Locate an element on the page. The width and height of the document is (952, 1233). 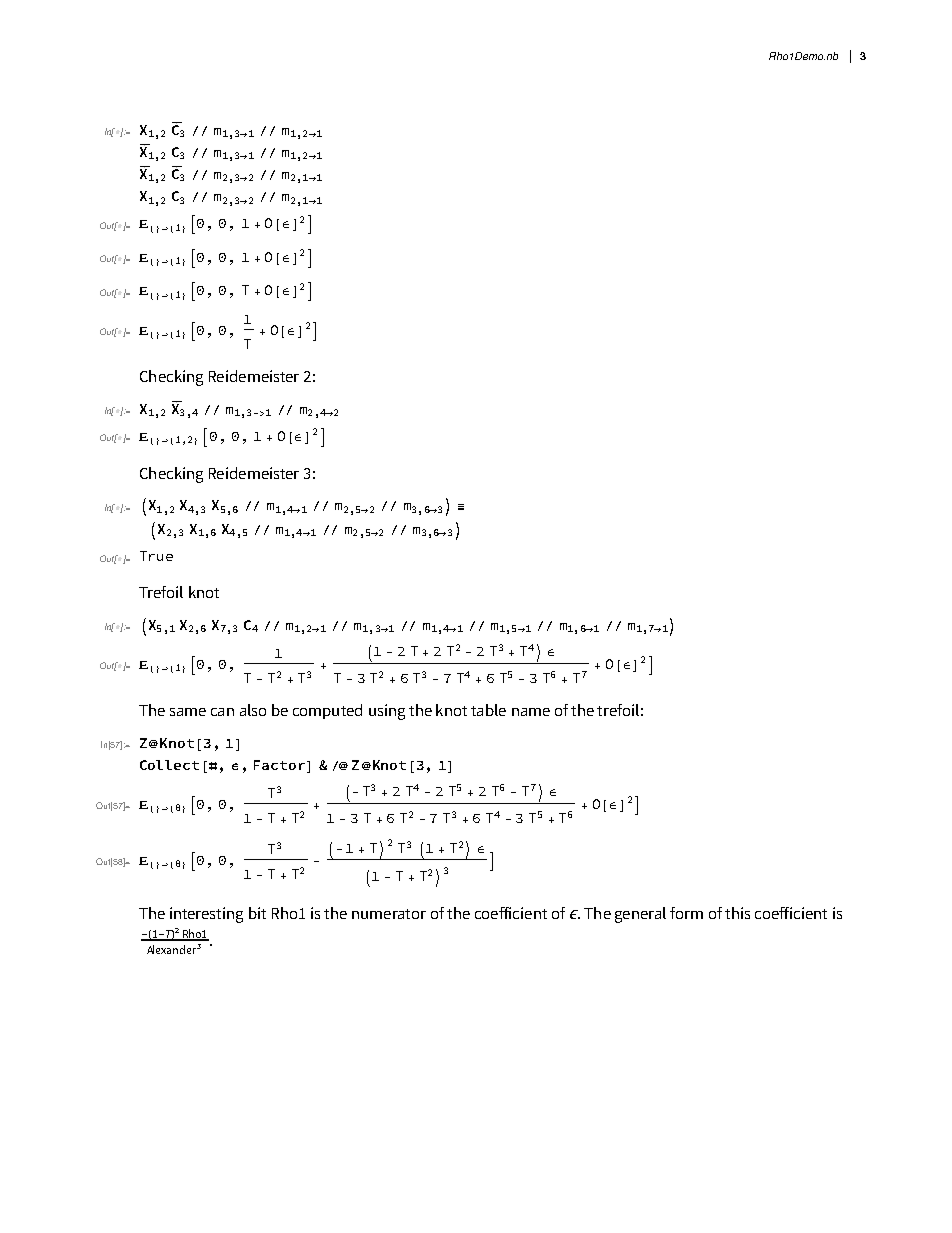
using is located at coordinates (387, 712).
